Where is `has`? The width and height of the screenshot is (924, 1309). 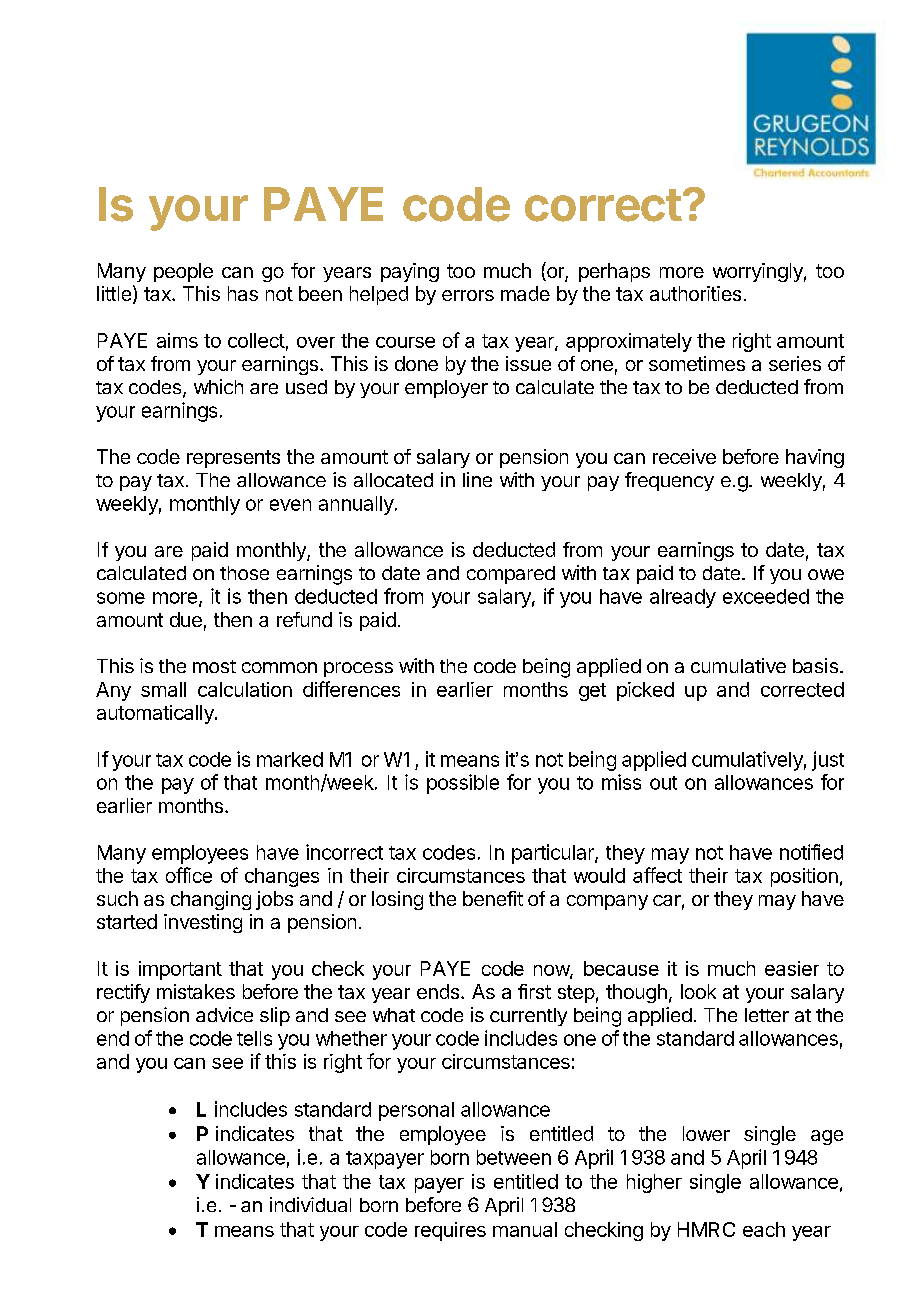 has is located at coordinates (243, 293).
